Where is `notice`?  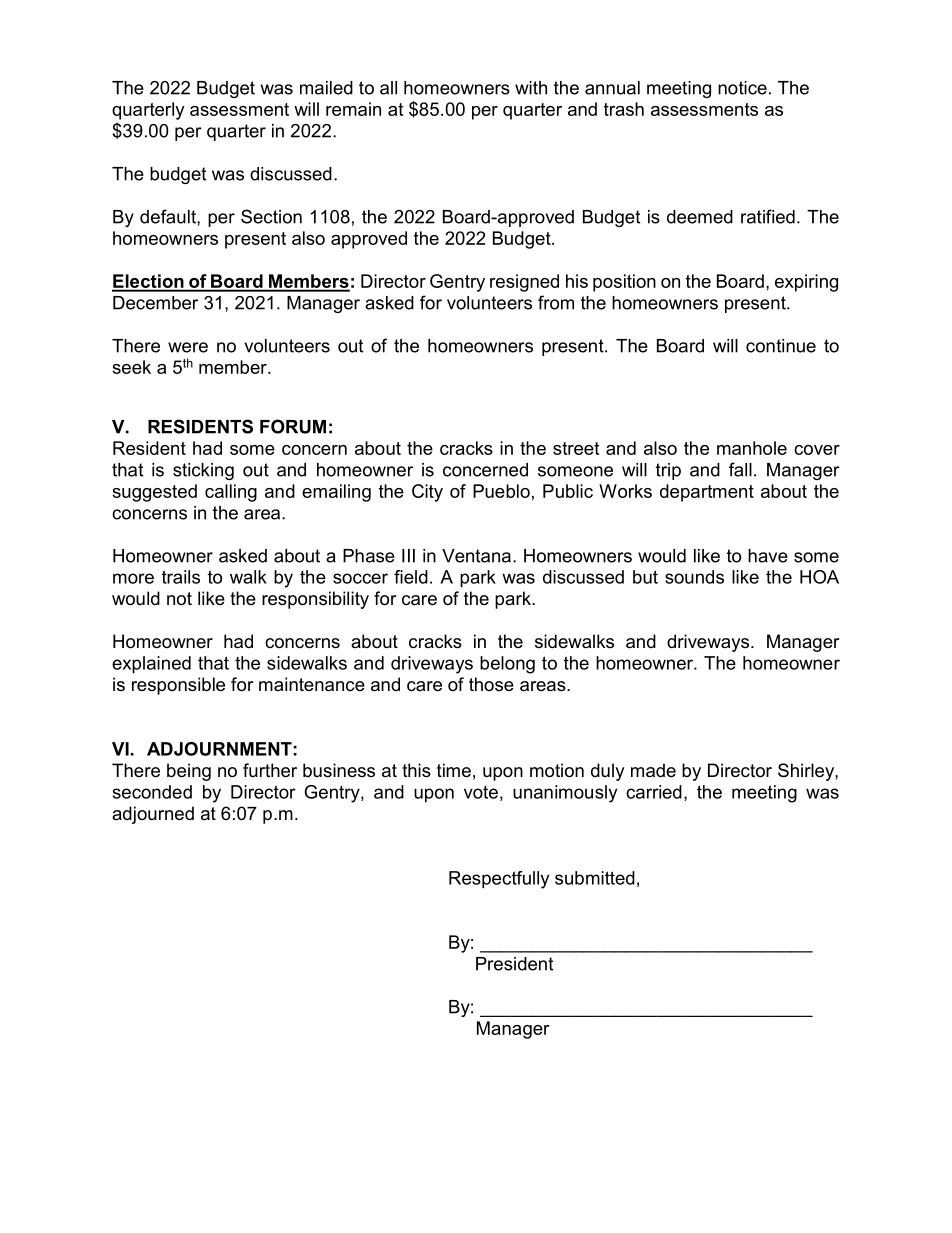
notice is located at coordinates (742, 88).
